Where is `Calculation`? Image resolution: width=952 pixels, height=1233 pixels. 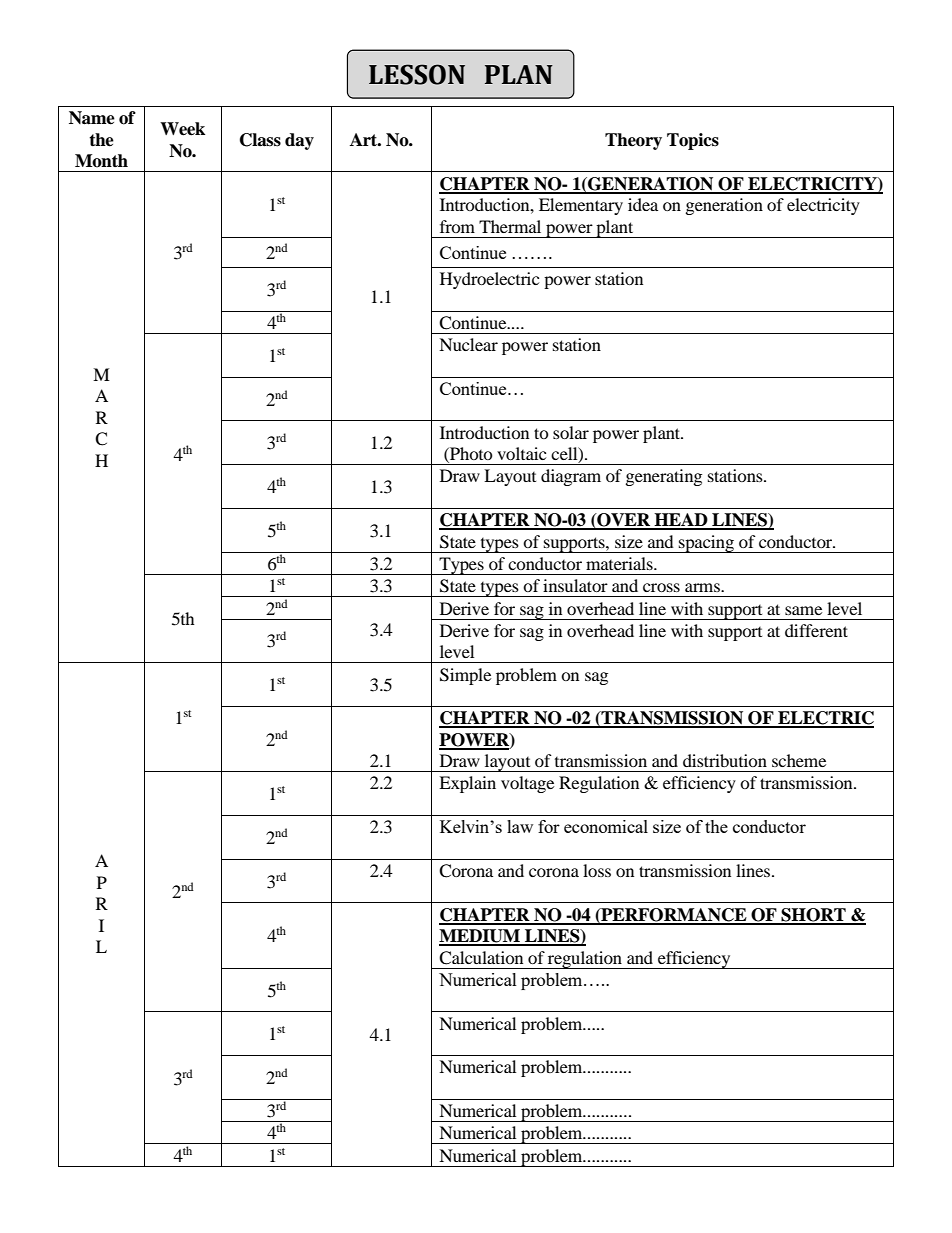
Calculation is located at coordinates (481, 958).
